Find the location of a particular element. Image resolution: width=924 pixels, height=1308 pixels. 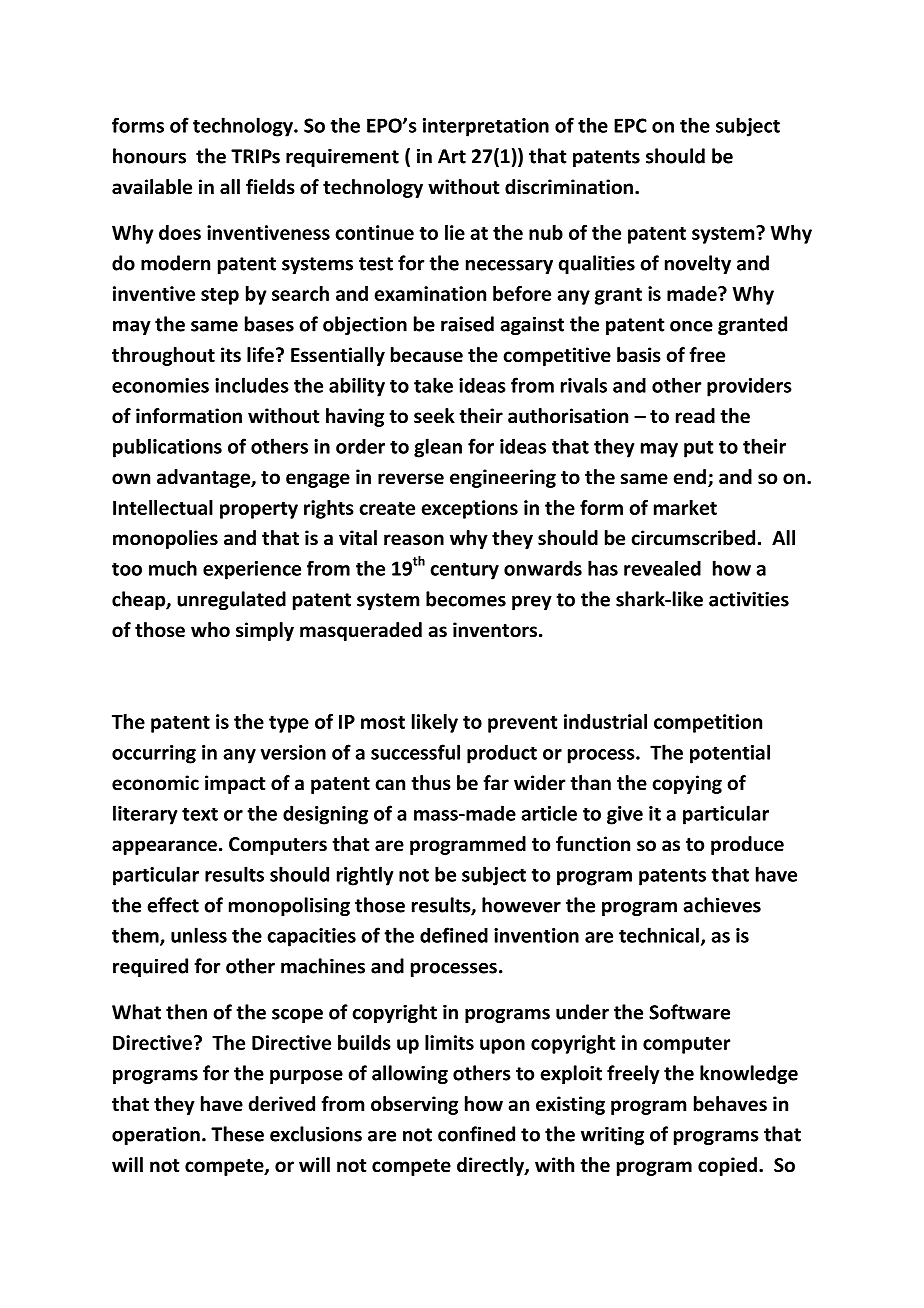

honours is located at coordinates (149, 156).
